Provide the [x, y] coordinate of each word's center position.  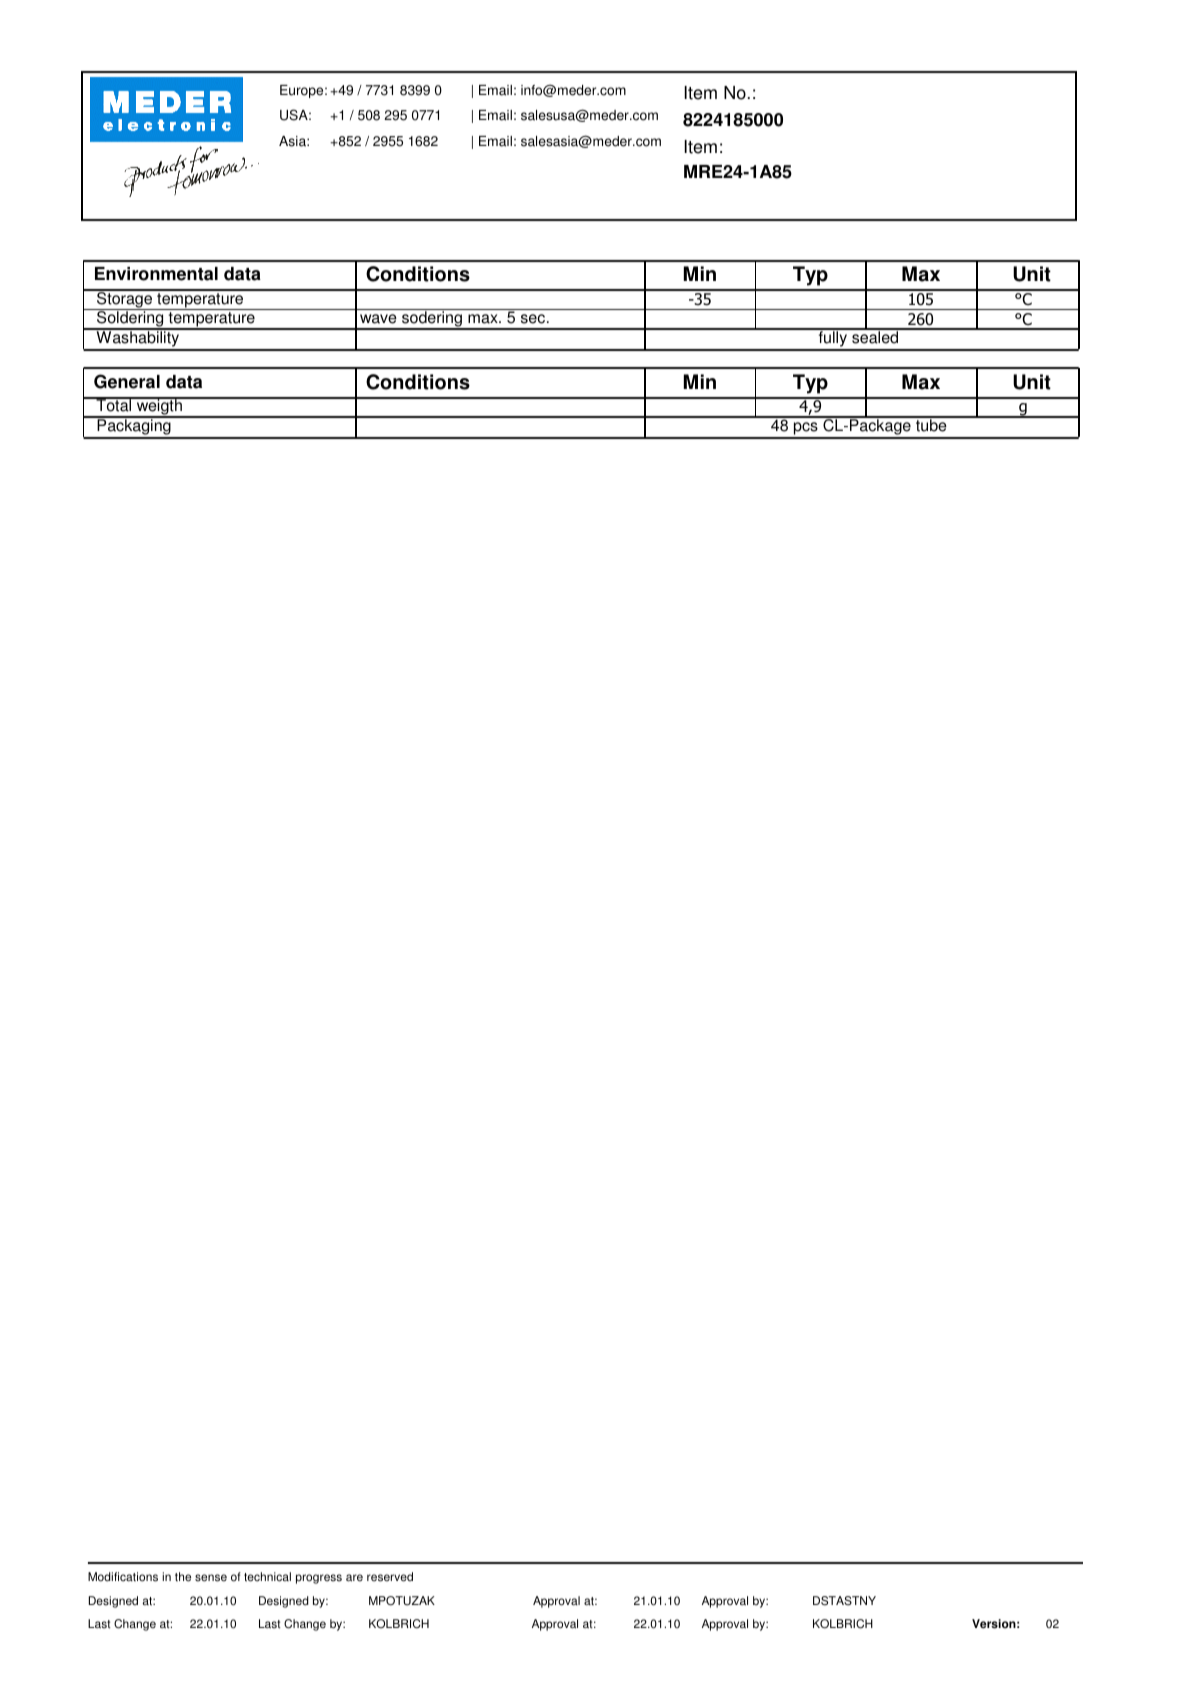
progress [319, 1579]
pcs [806, 430]
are [354, 1578]
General [127, 381]
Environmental [156, 274]
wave [378, 319]
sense [211, 1578]
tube [931, 424]
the [183, 1577]
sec [534, 319]
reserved [390, 1577]
